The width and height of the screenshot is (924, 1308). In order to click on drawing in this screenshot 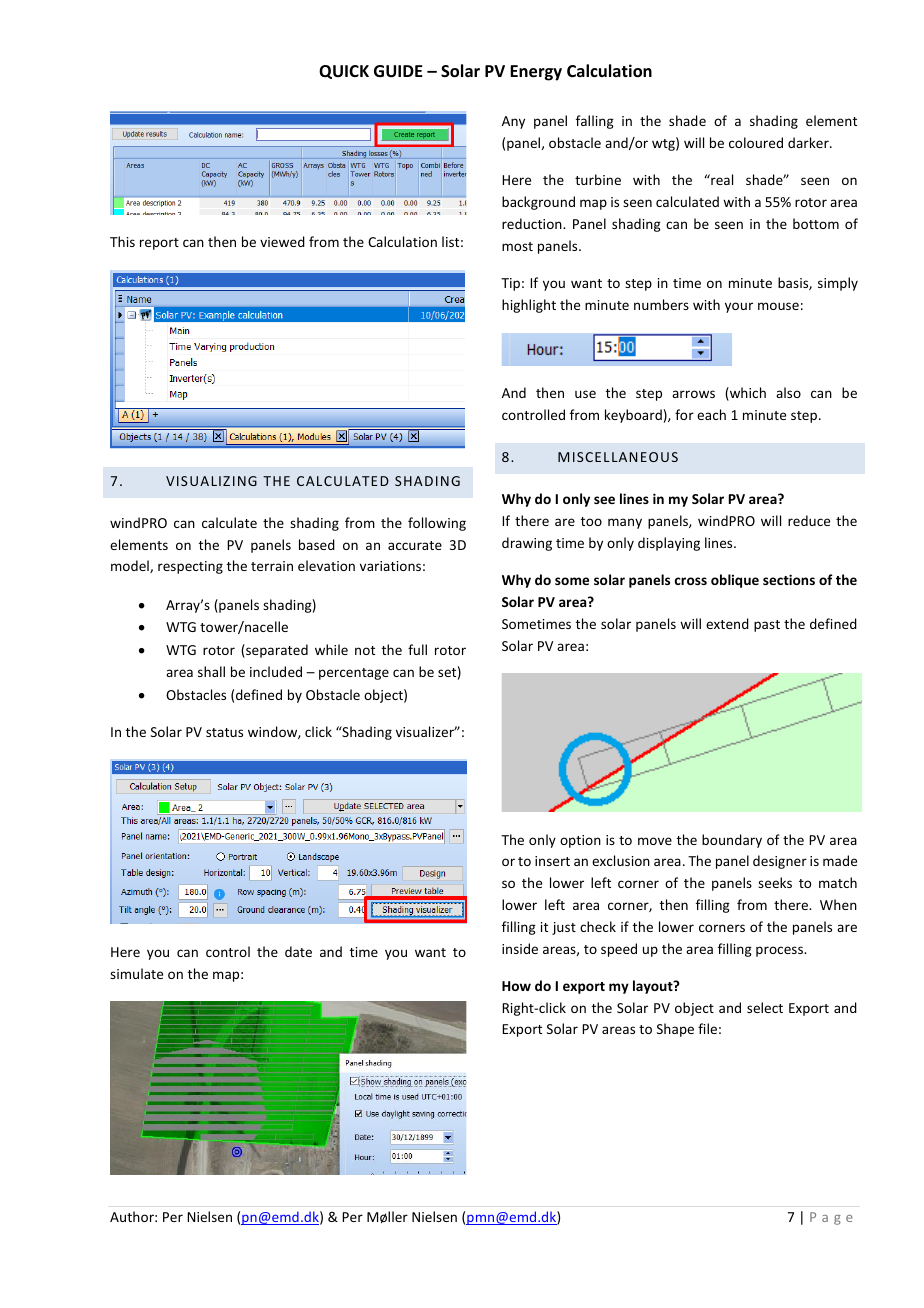, I will do `click(527, 544)`.
